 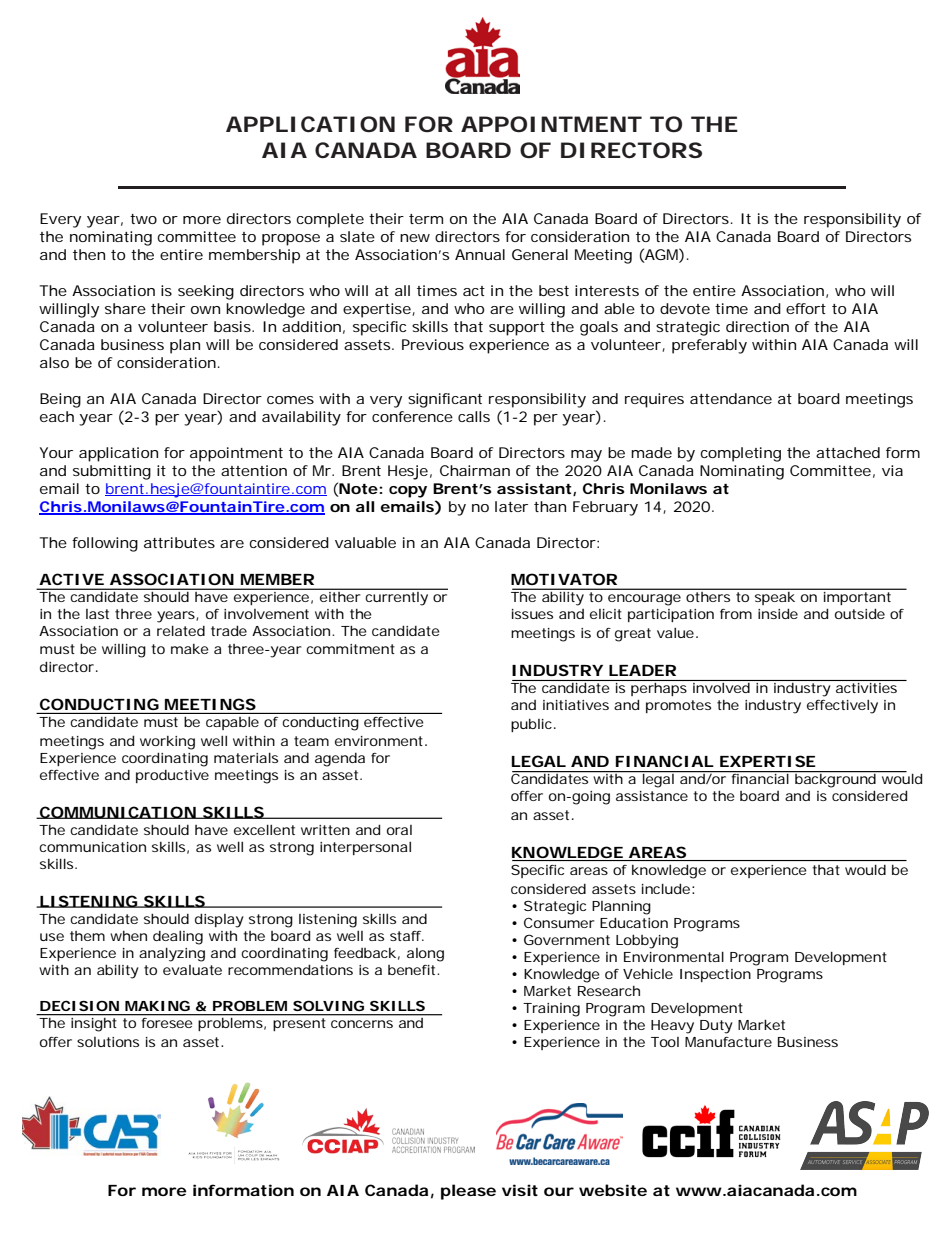 What do you see at coordinates (836, 779) in the screenshot?
I see `background` at bounding box center [836, 779].
